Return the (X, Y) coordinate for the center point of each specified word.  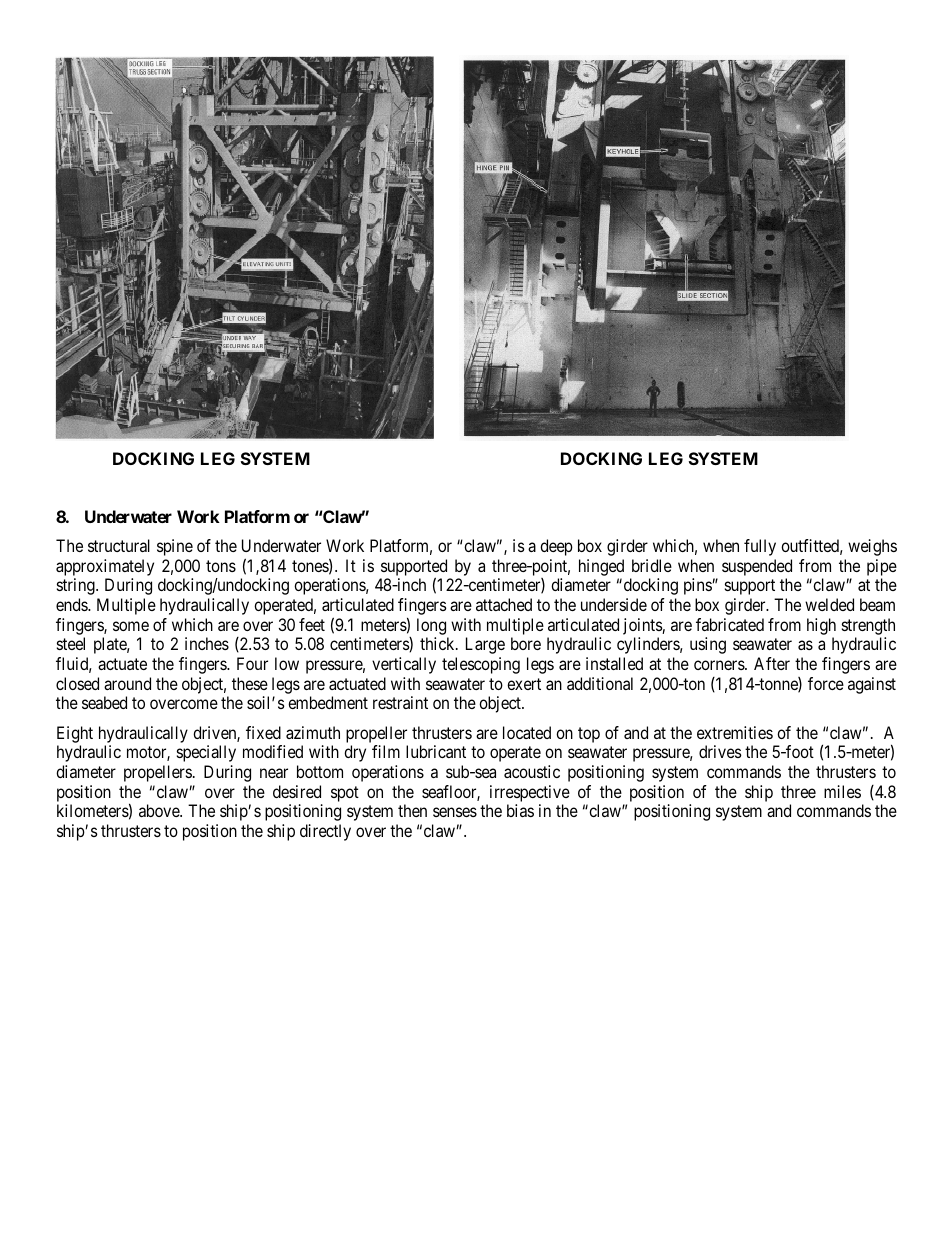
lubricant (436, 751)
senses (455, 812)
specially (206, 753)
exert (524, 684)
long (431, 626)
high (821, 626)
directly (325, 832)
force (826, 683)
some (131, 626)
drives (720, 751)
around (127, 683)
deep (556, 547)
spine (175, 547)
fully (760, 547)
